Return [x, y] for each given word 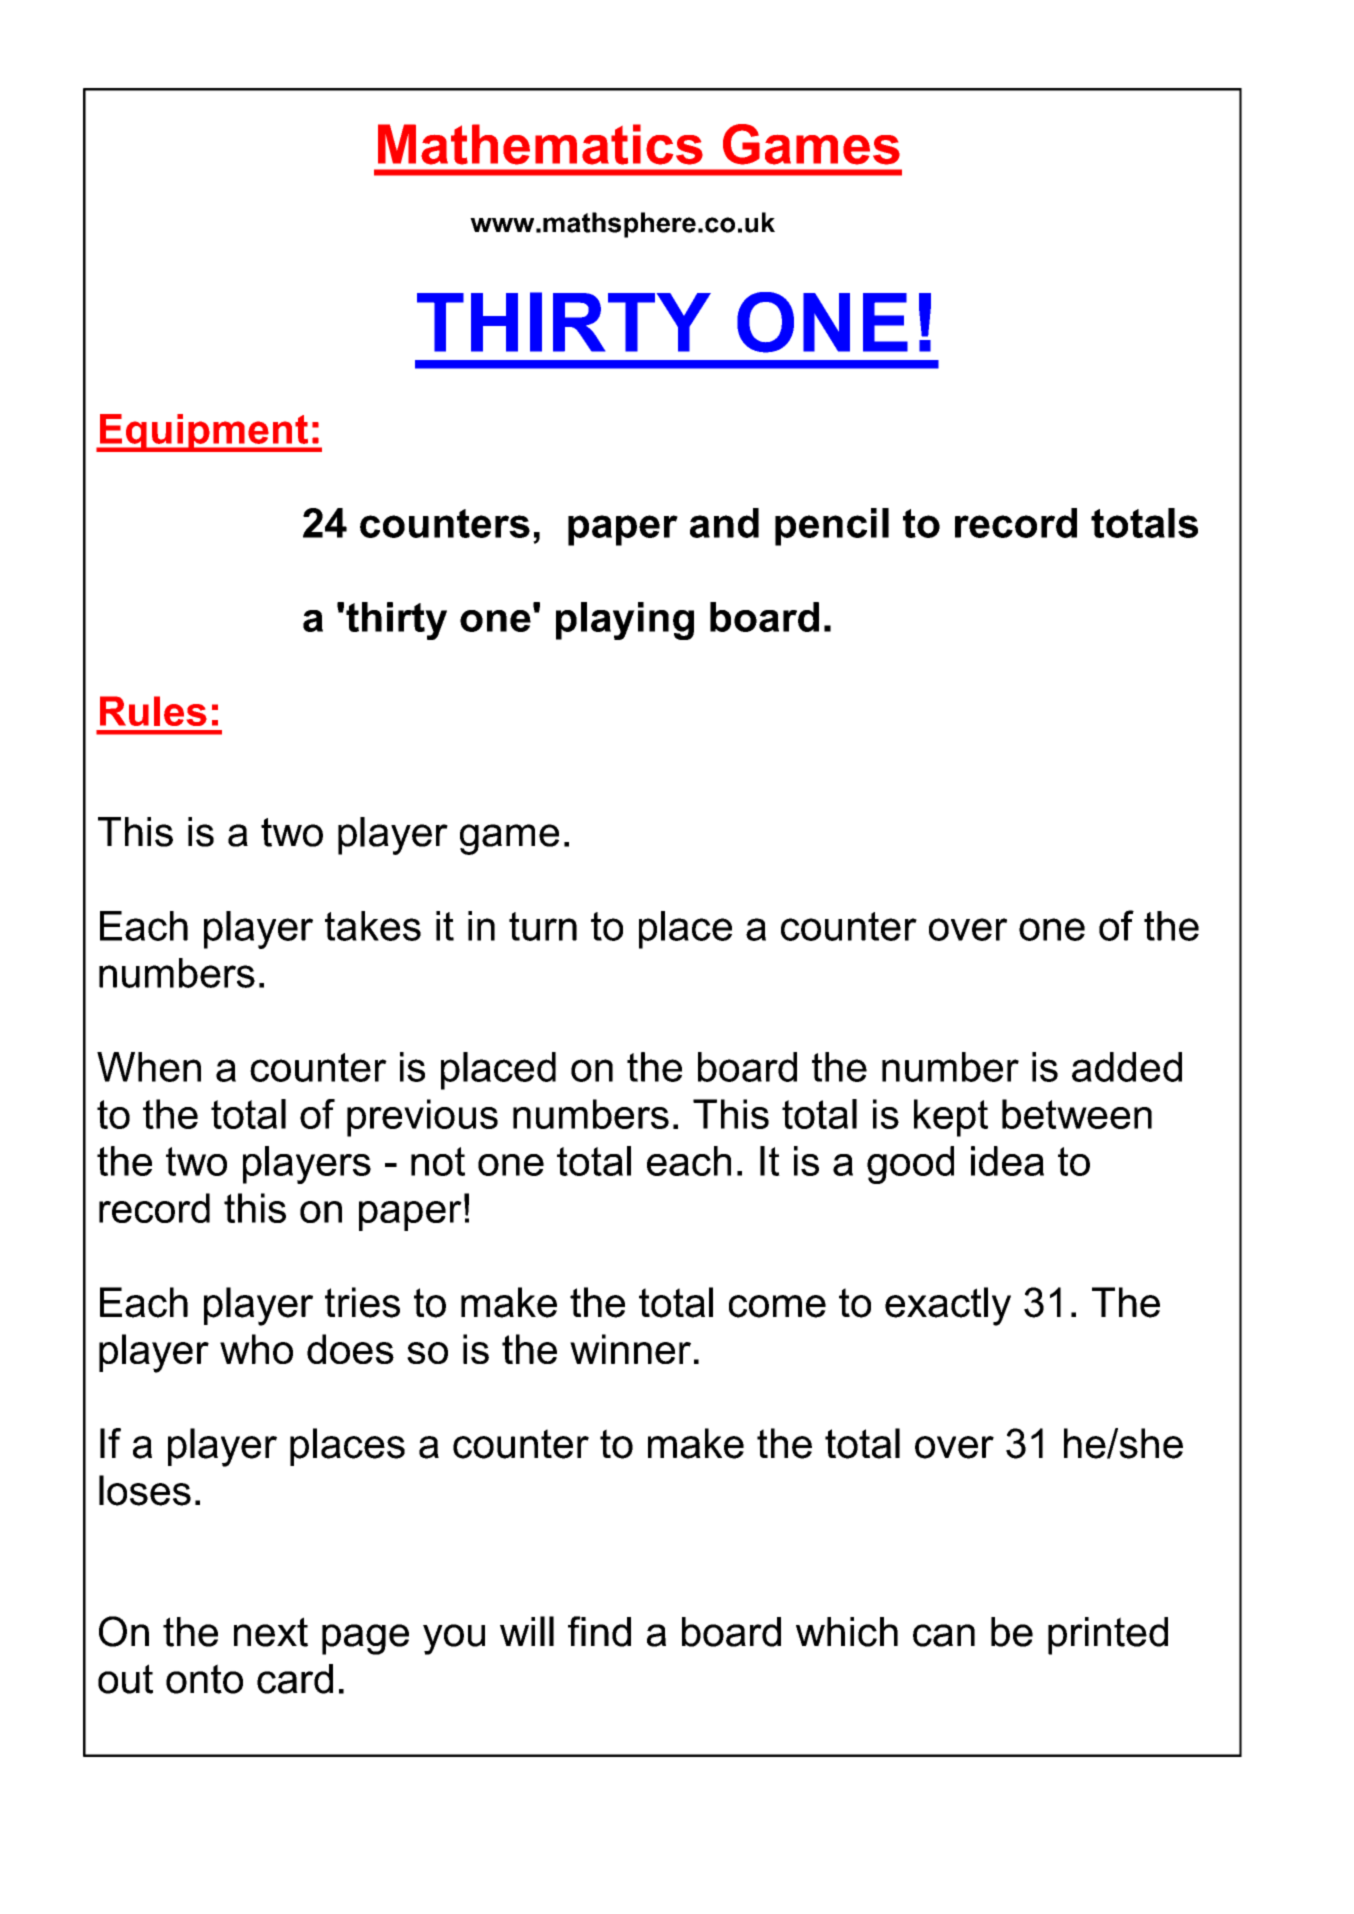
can [944, 1635]
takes [373, 926]
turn [543, 926]
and [724, 523]
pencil [832, 527]
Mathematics [540, 144]
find [599, 1631]
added [1127, 1067]
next [271, 1632]
